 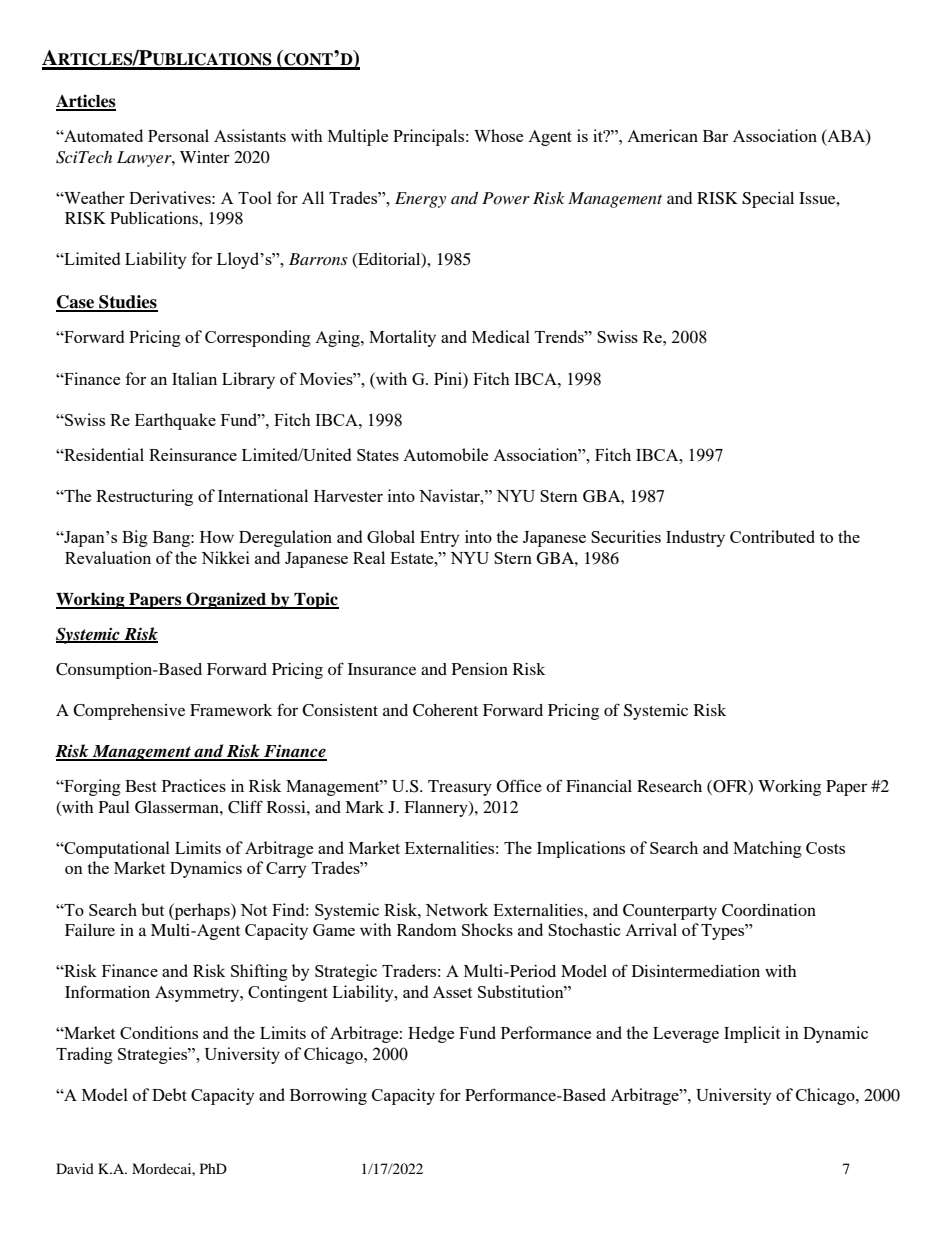 I want to click on Industry, so click(x=695, y=538).
